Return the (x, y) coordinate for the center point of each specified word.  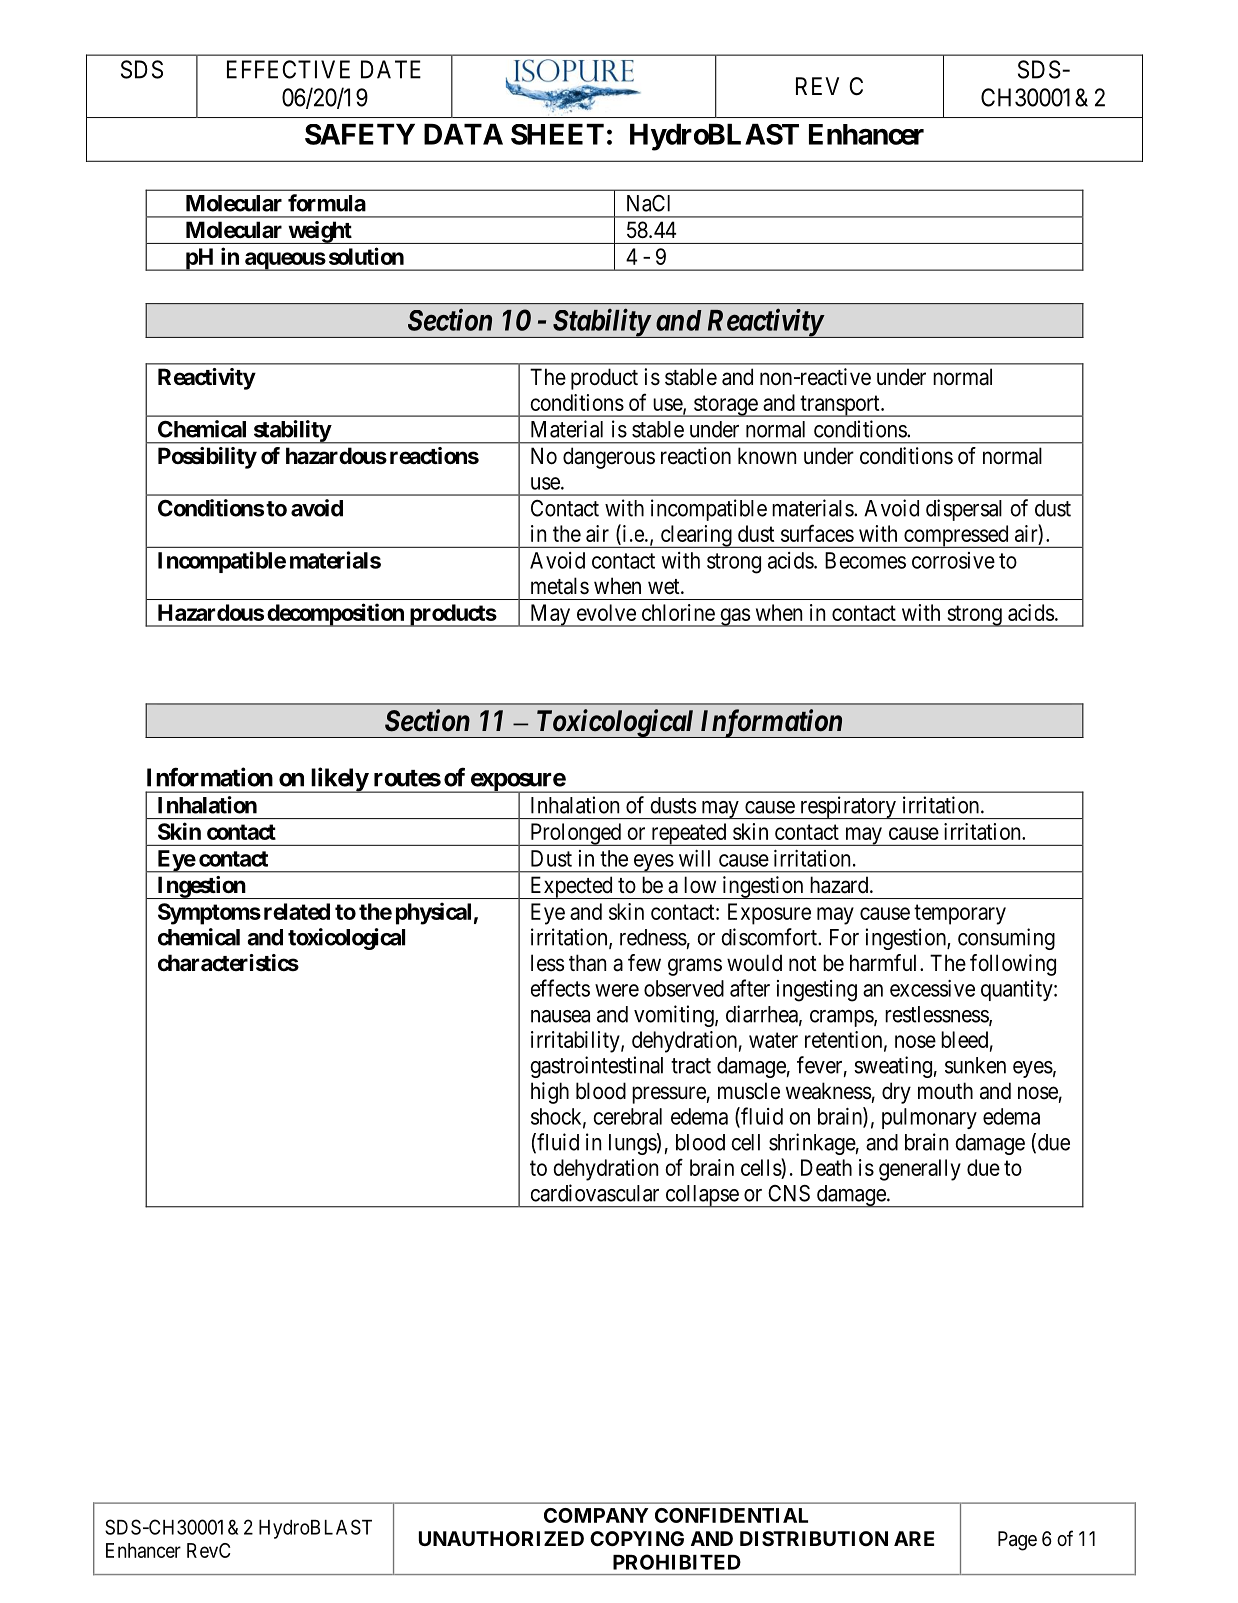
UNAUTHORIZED (501, 1538)
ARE (914, 1538)
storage (725, 406)
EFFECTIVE (288, 69)
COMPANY (596, 1515)
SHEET (557, 134)
